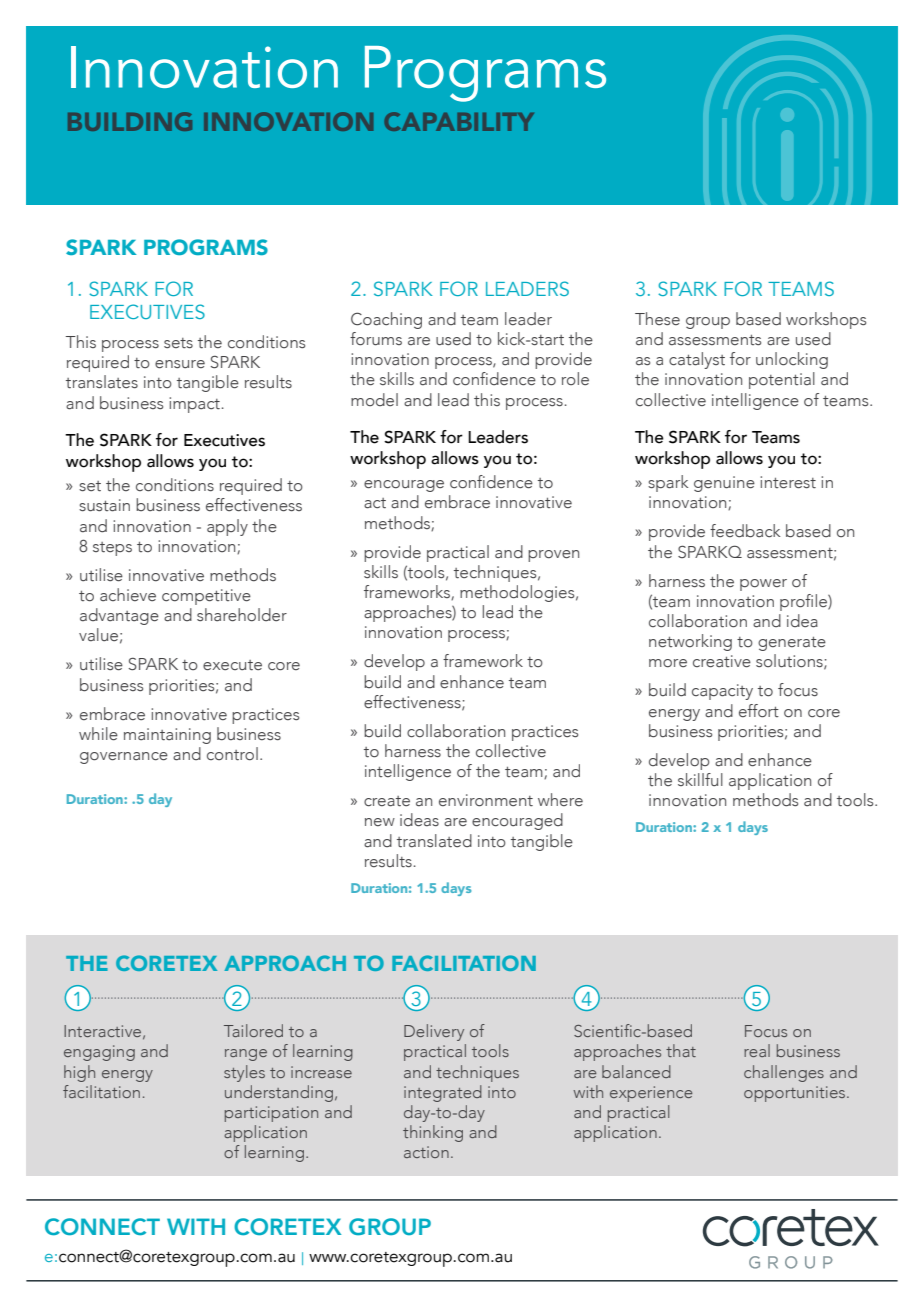 The height and width of the document is (1308, 924). What do you see at coordinates (124, 758) in the document?
I see `governance` at bounding box center [124, 758].
